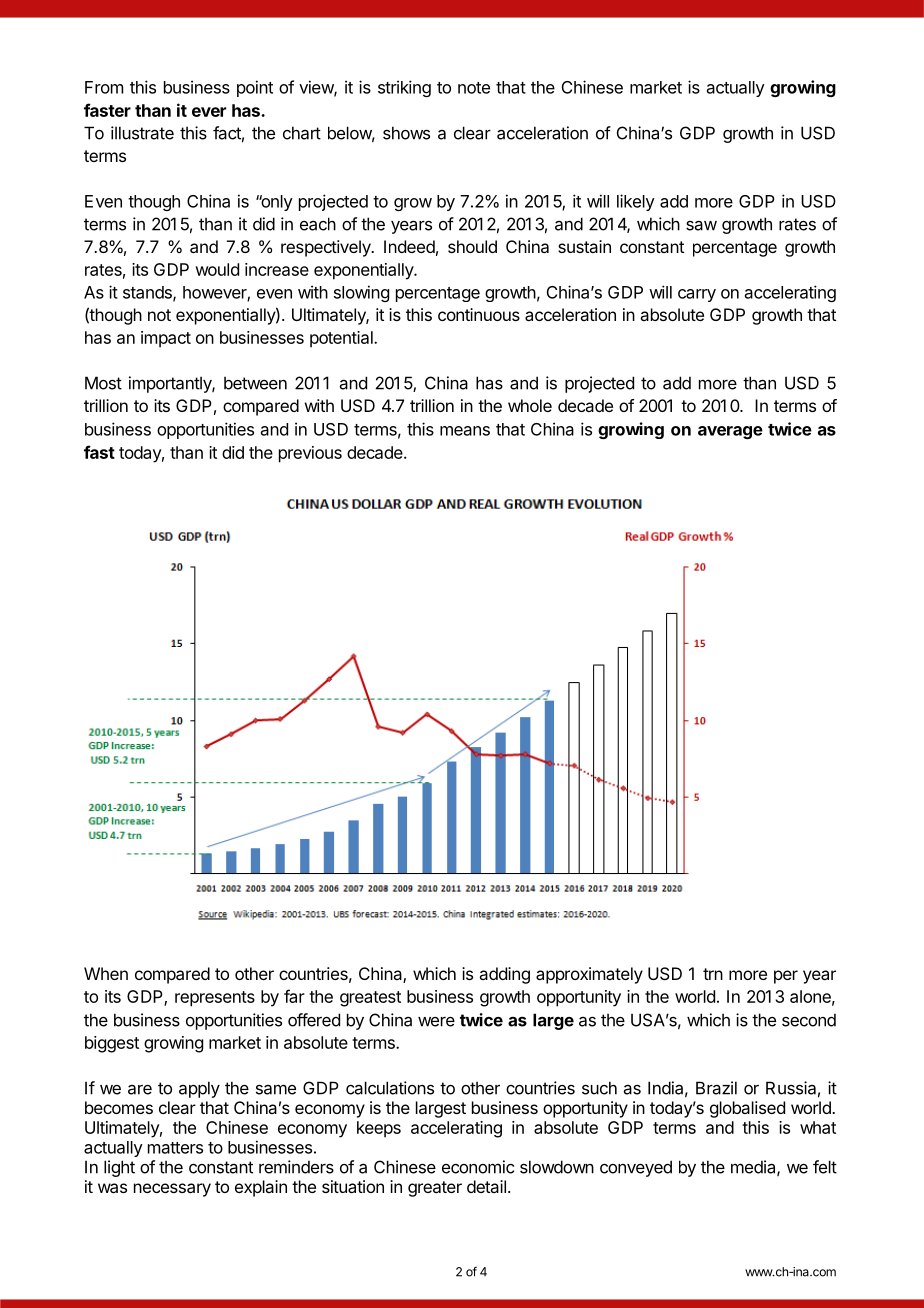  What do you see at coordinates (701, 225) in the screenshot?
I see `saw` at bounding box center [701, 225].
